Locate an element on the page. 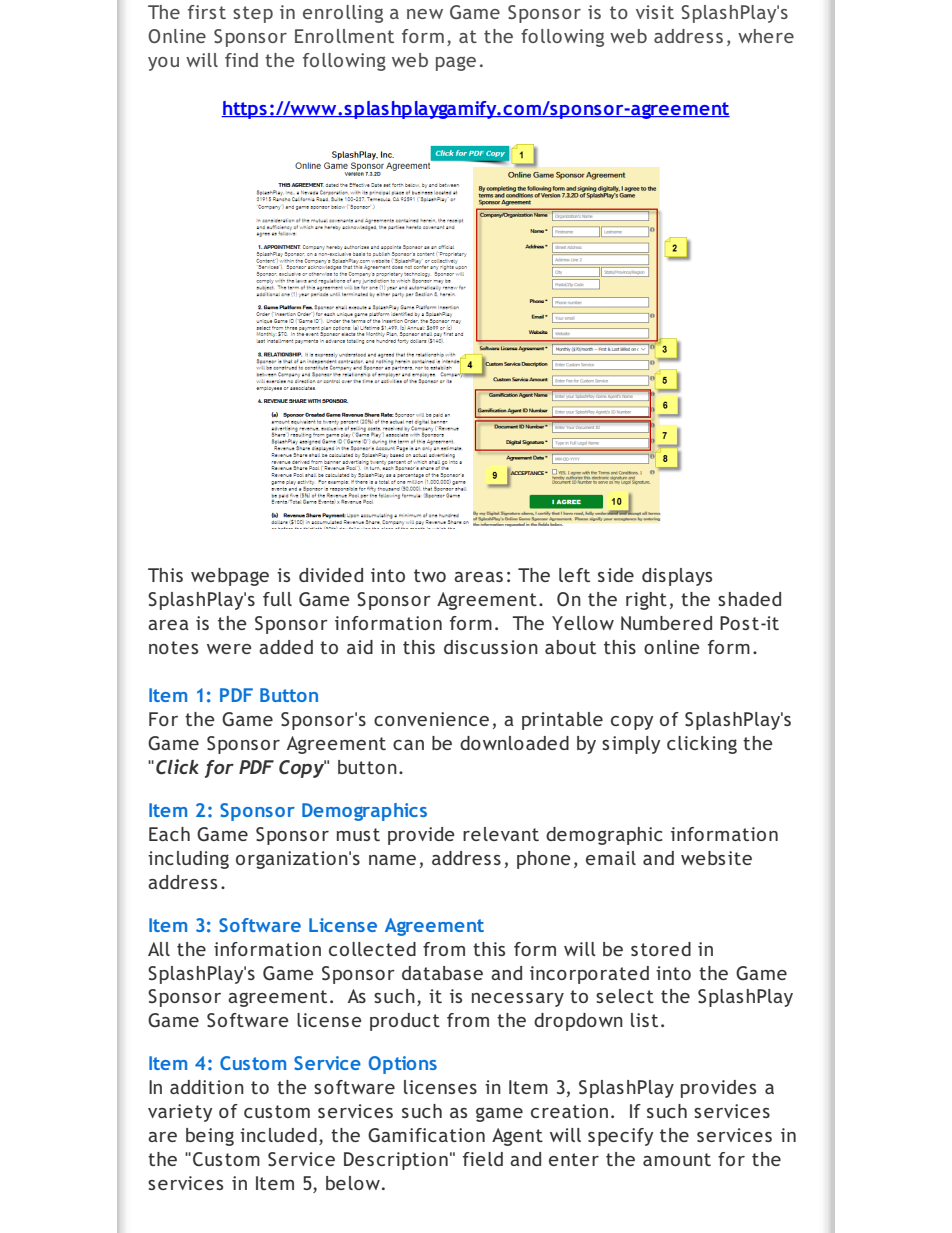  amount is located at coordinates (677, 1159).
